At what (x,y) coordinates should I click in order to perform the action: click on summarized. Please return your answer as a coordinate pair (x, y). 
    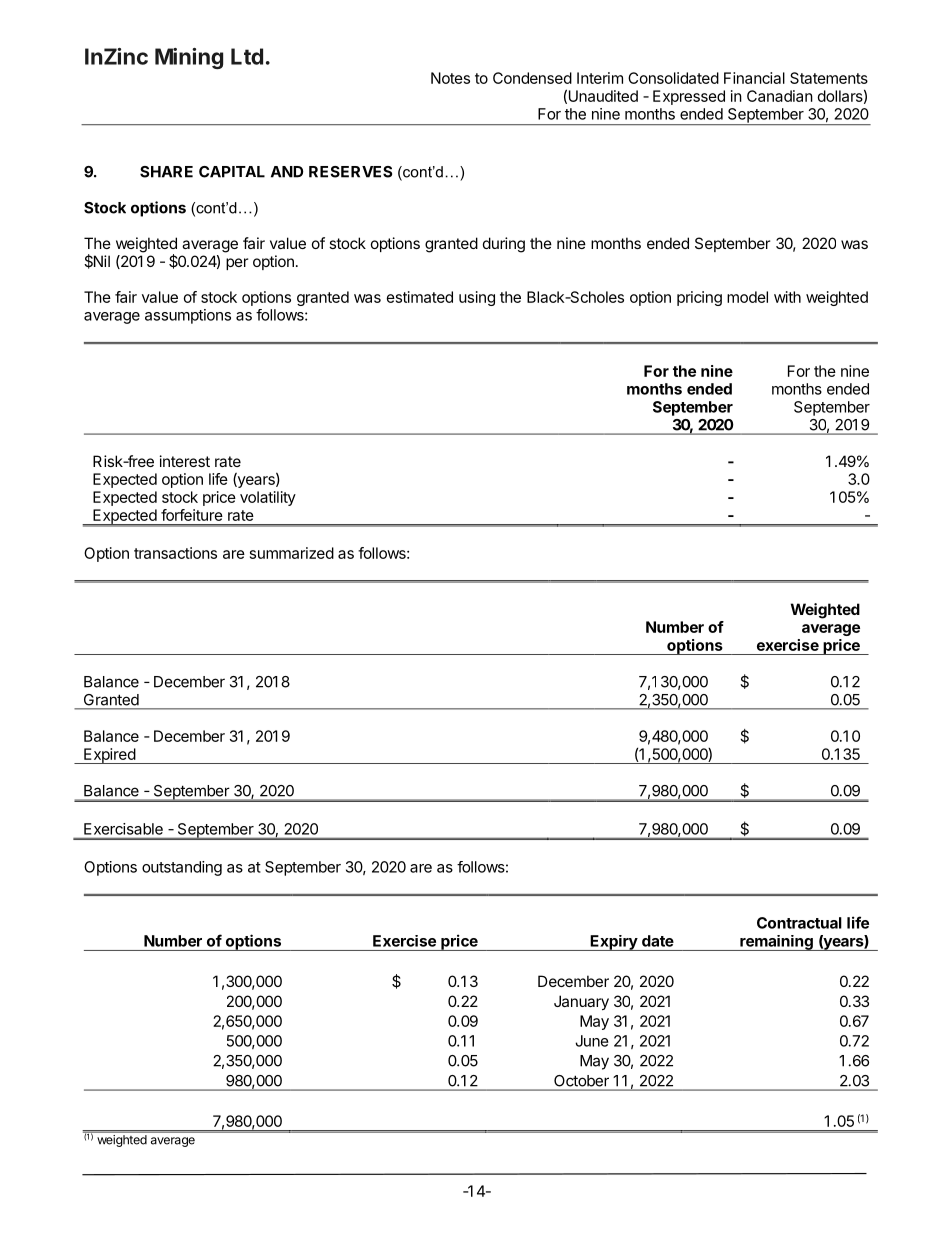
    Looking at the image, I should click on (292, 553).
